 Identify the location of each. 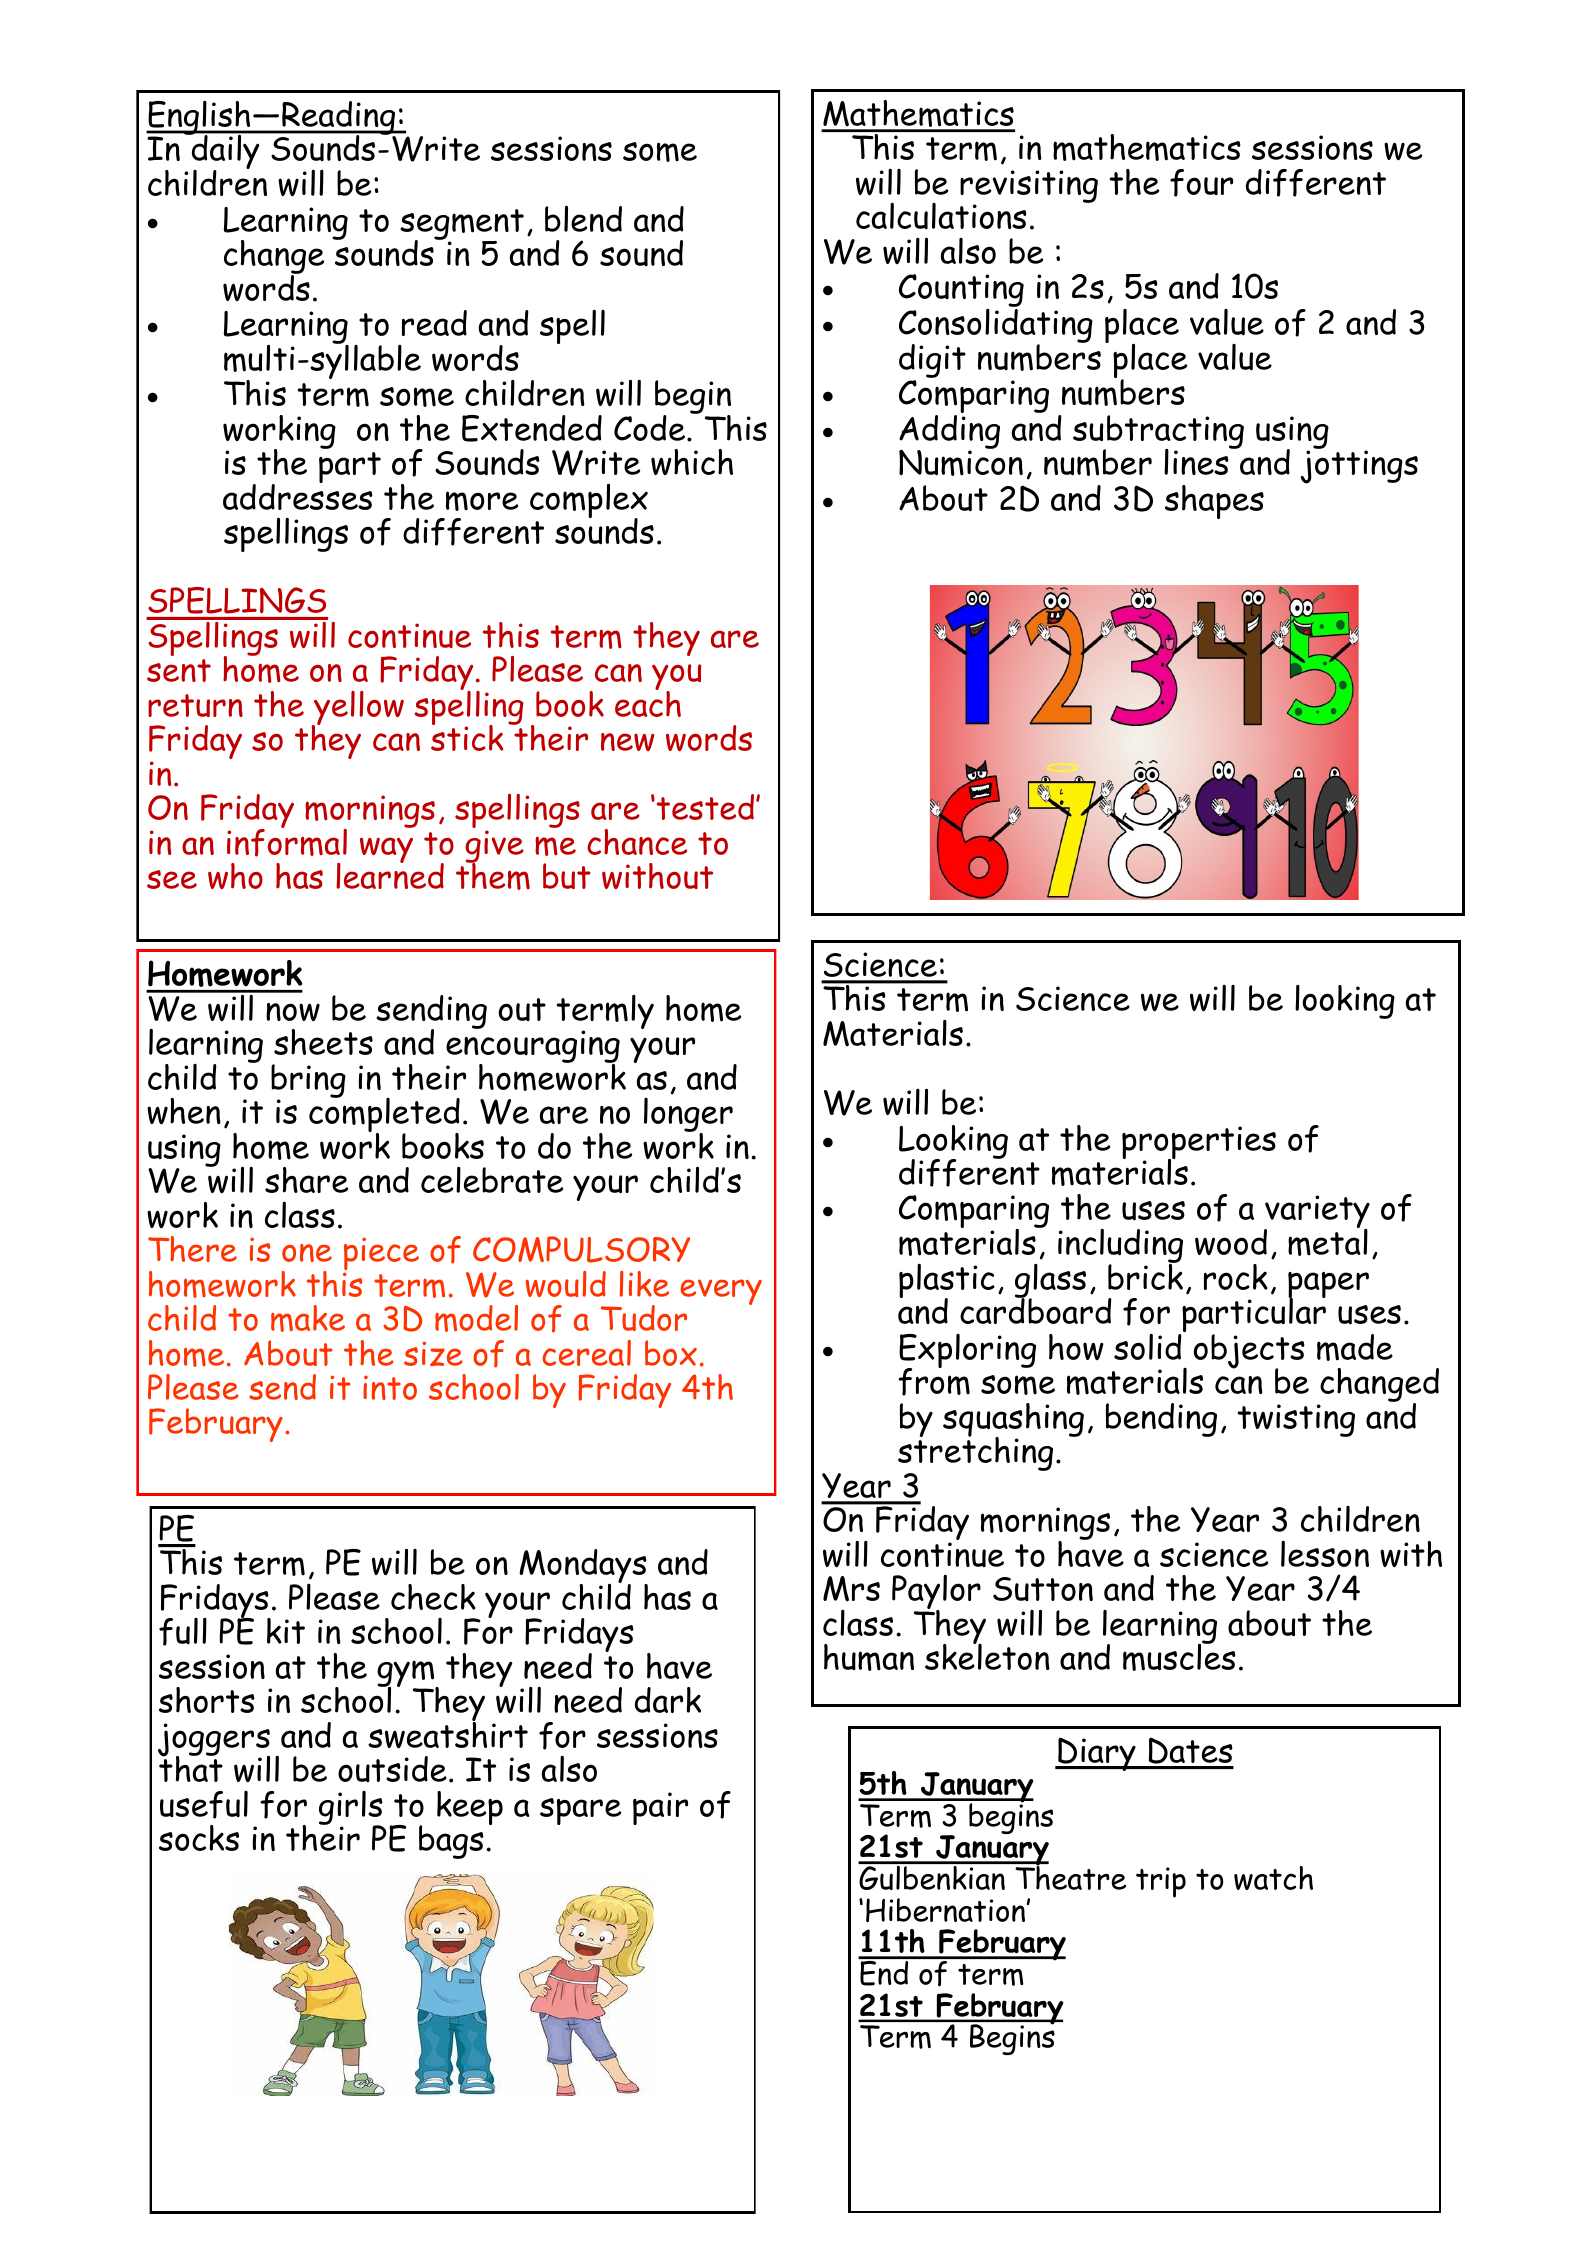
(648, 703).
